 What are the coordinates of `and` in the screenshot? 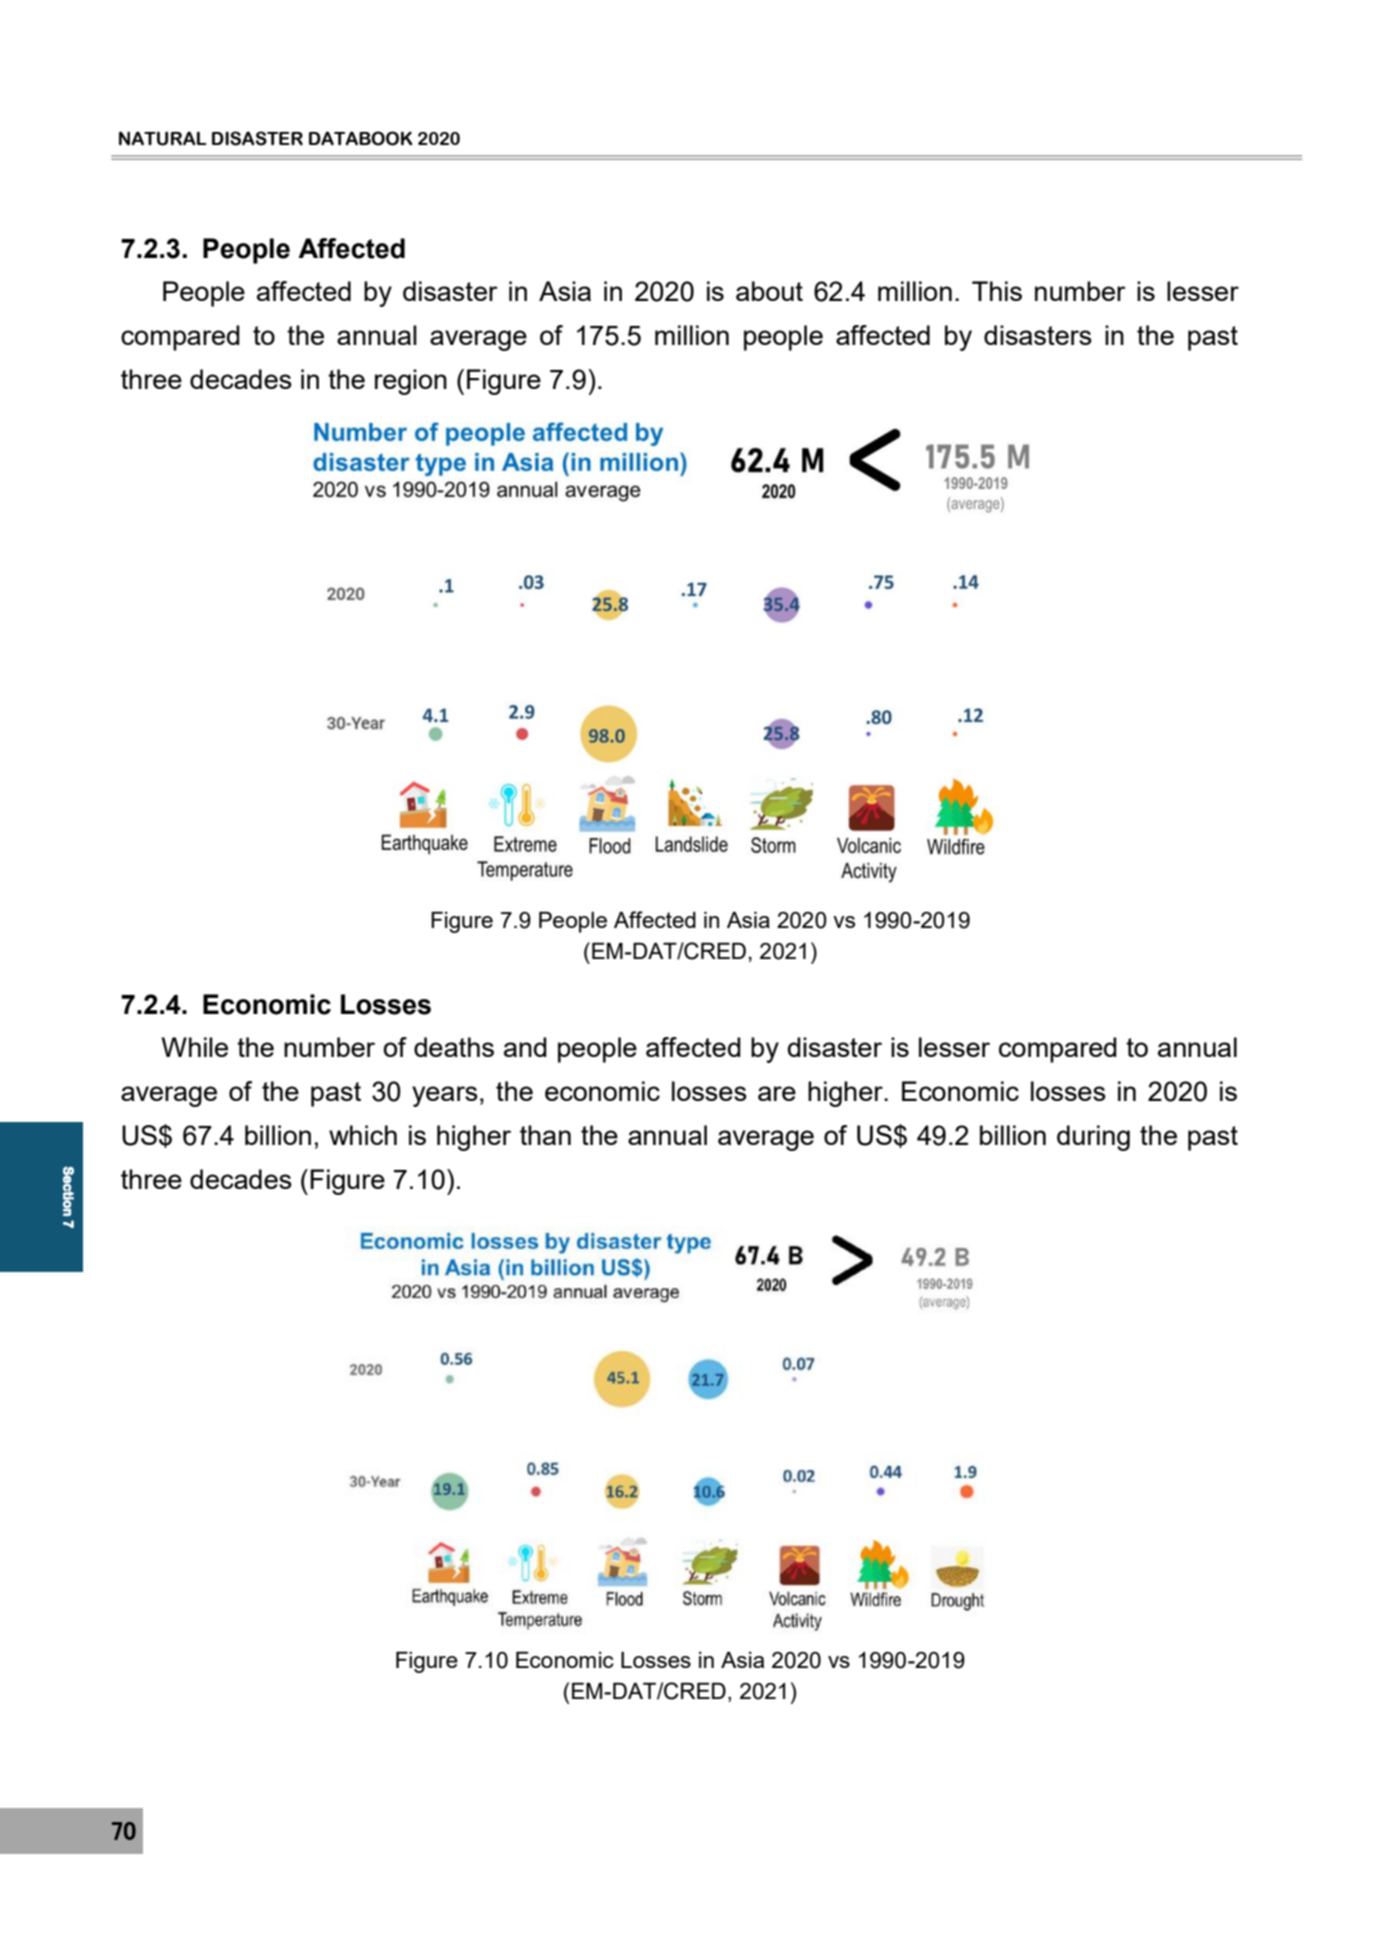 It's located at (525, 1047).
